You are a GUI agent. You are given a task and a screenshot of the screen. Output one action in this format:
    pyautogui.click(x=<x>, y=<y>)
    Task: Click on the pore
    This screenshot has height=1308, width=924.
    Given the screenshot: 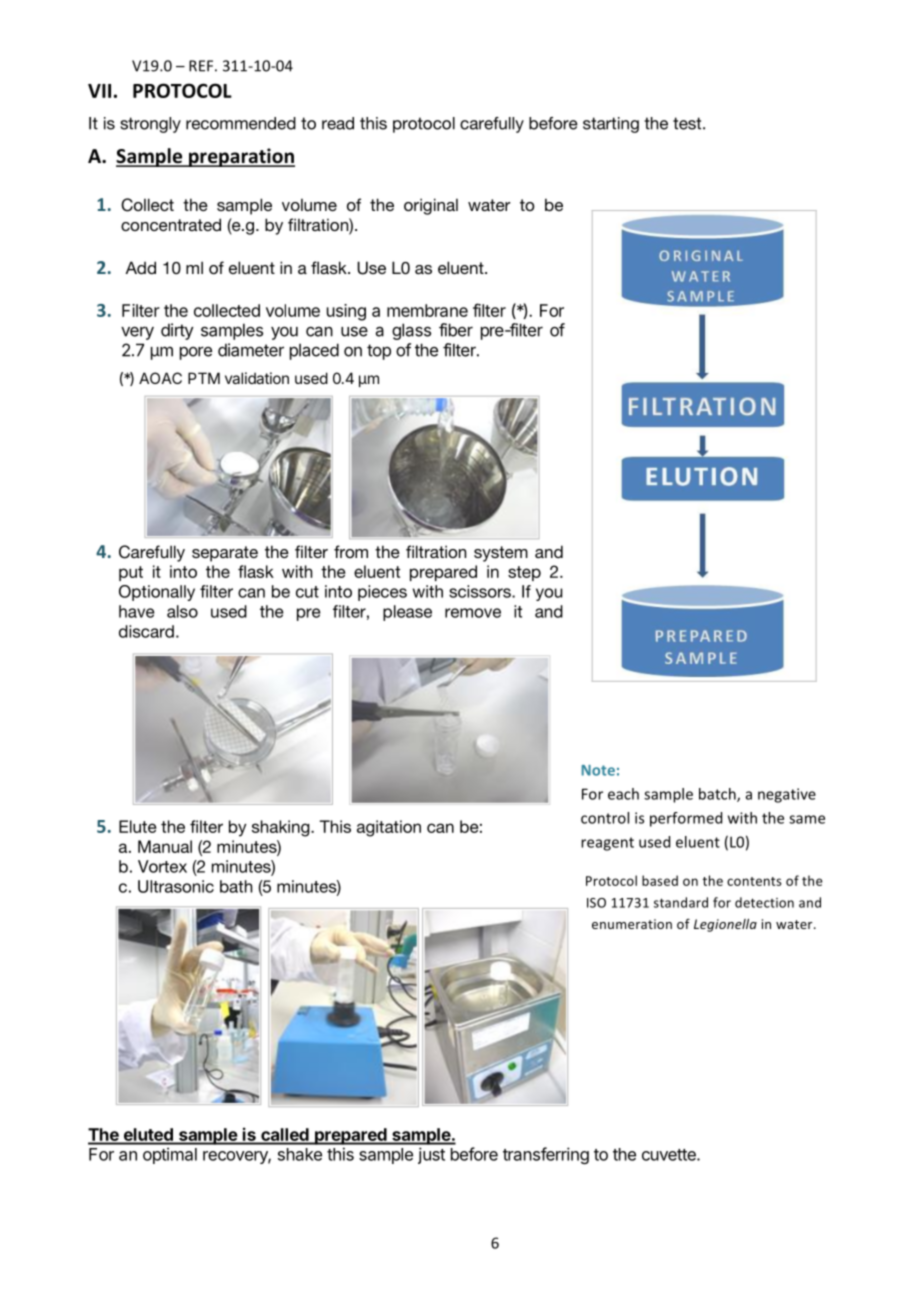 What is the action you would take?
    pyautogui.click(x=196, y=353)
